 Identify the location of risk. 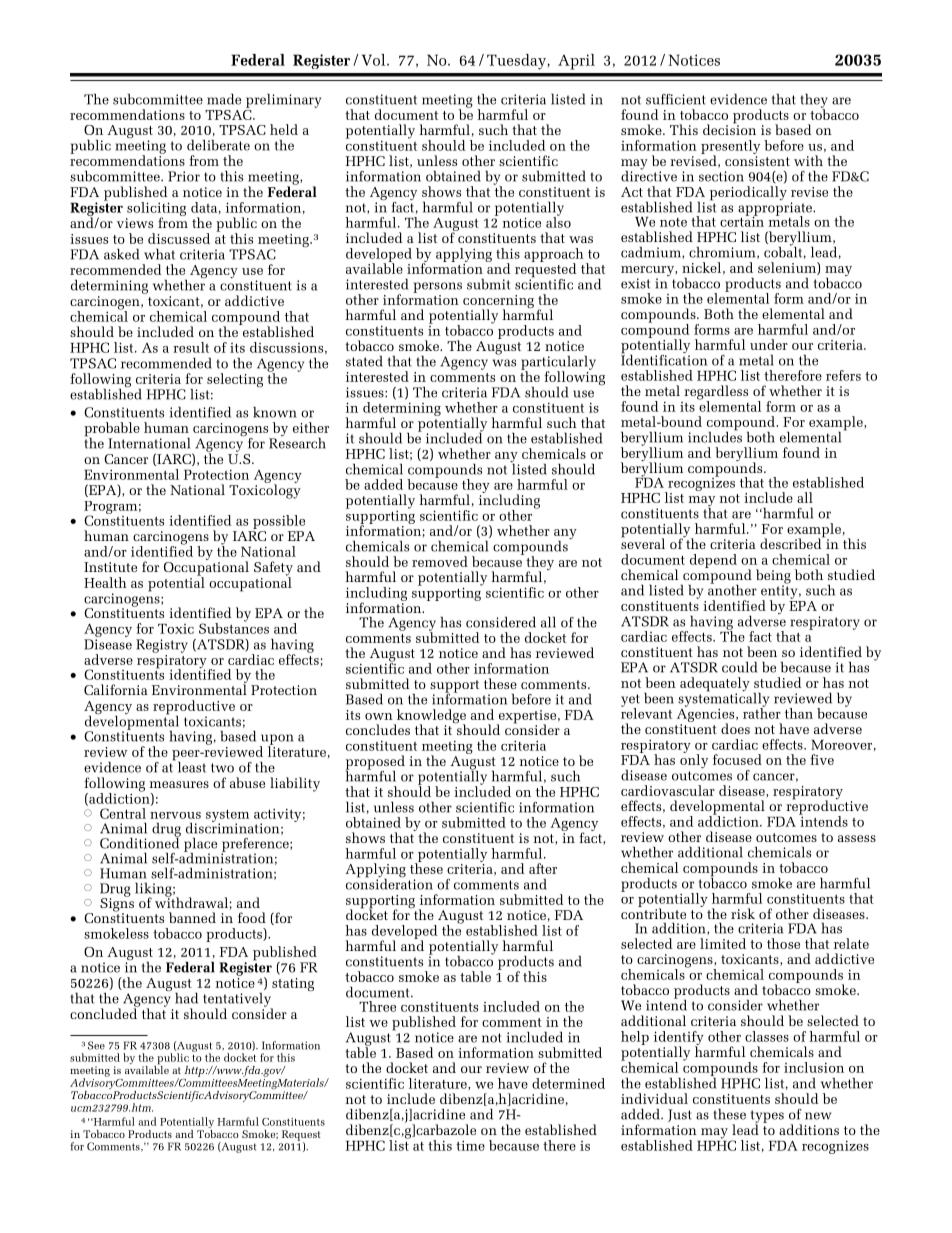
(743, 913).
